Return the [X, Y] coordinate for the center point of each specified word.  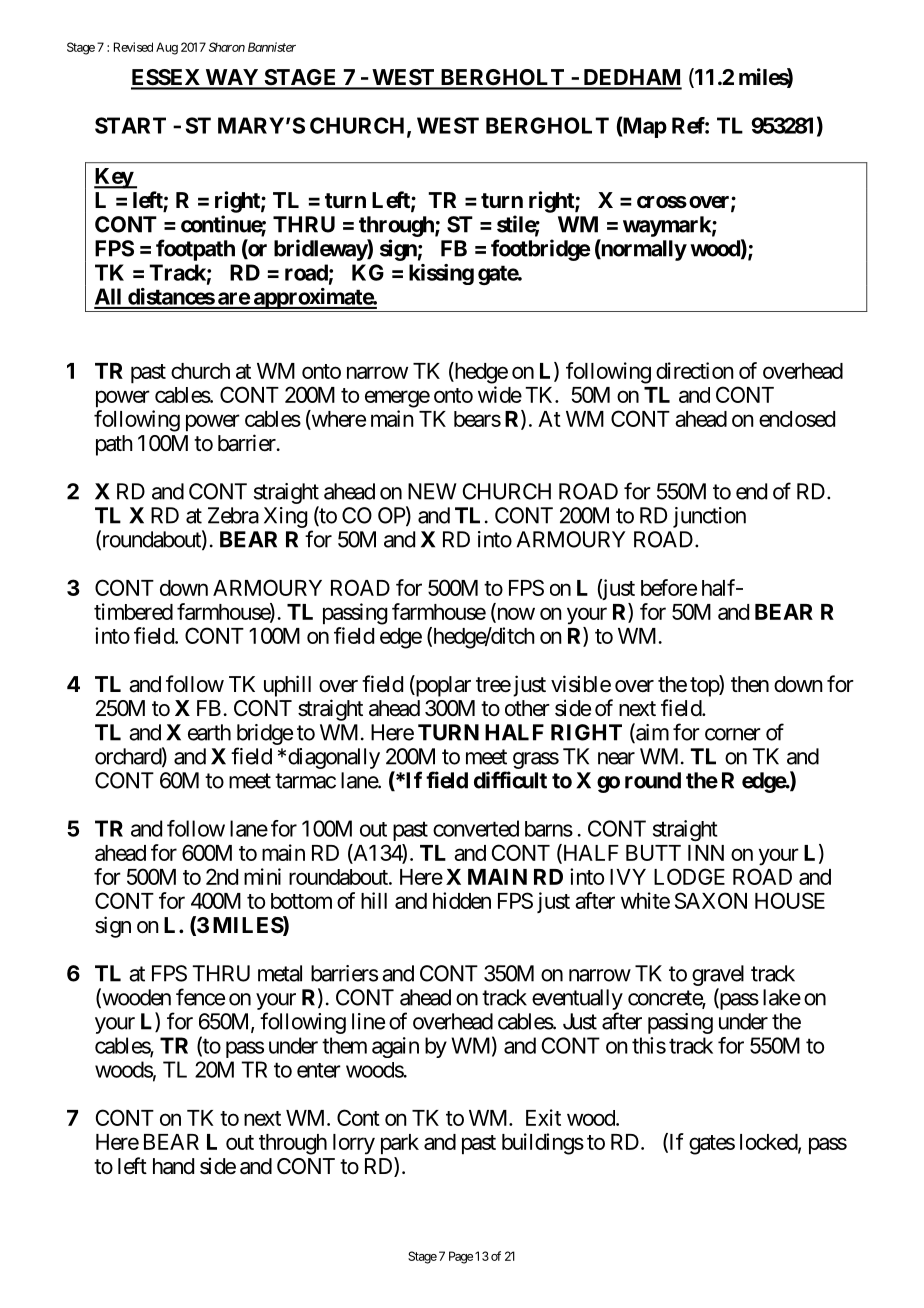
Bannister [272, 47]
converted [476, 828]
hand [173, 1166]
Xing [285, 517]
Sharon [227, 47]
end [751, 491]
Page [461, 1257]
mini [262, 876]
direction [695, 370]
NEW [432, 491]
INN [706, 853]
